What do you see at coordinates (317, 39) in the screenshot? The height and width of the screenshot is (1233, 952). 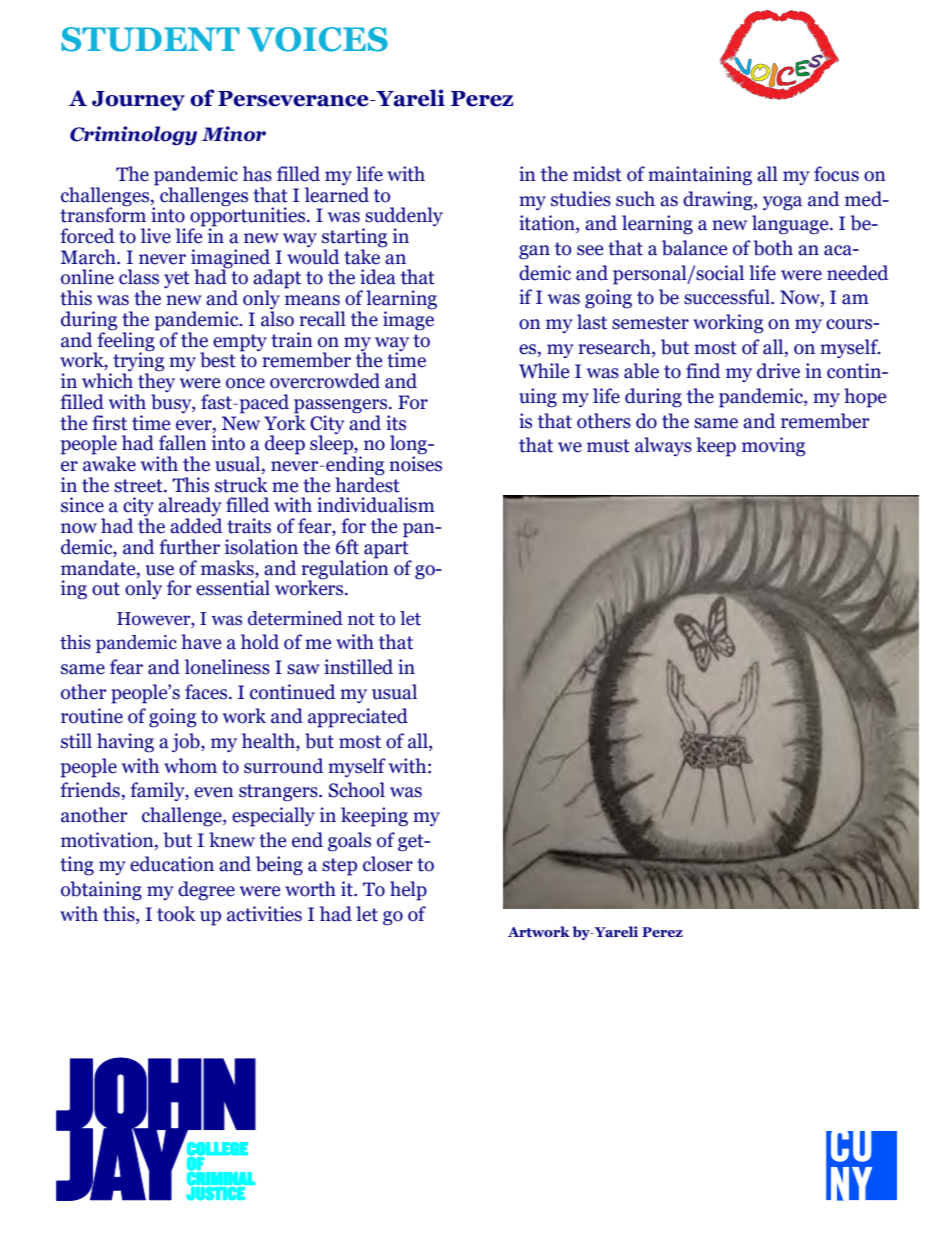 I see `VOICES` at bounding box center [317, 39].
